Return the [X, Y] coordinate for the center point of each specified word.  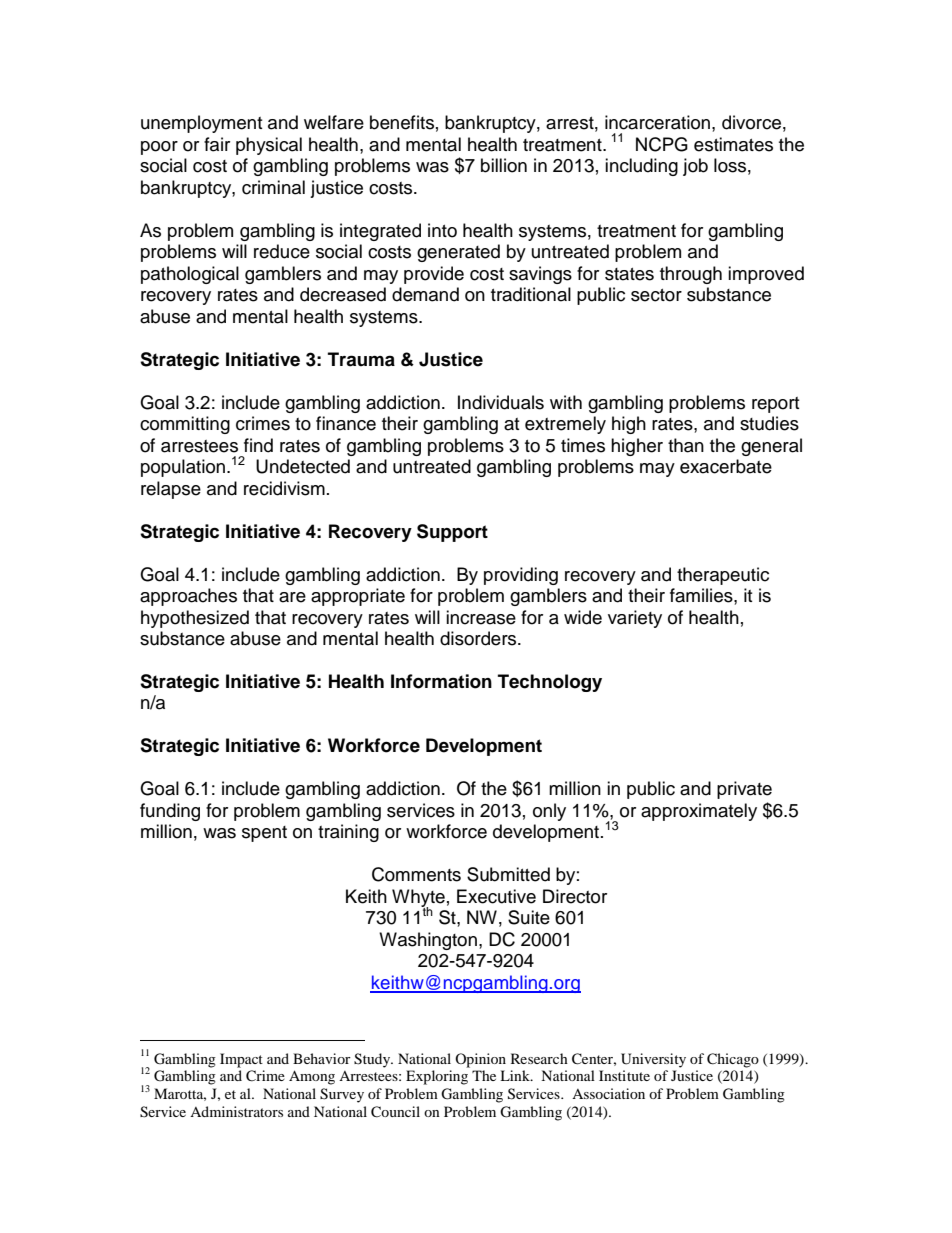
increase [481, 617]
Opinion [480, 1060]
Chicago [733, 1060]
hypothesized [195, 619]
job [695, 167]
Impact [241, 1060]
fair [217, 144]
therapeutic [723, 576]
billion [504, 165]
